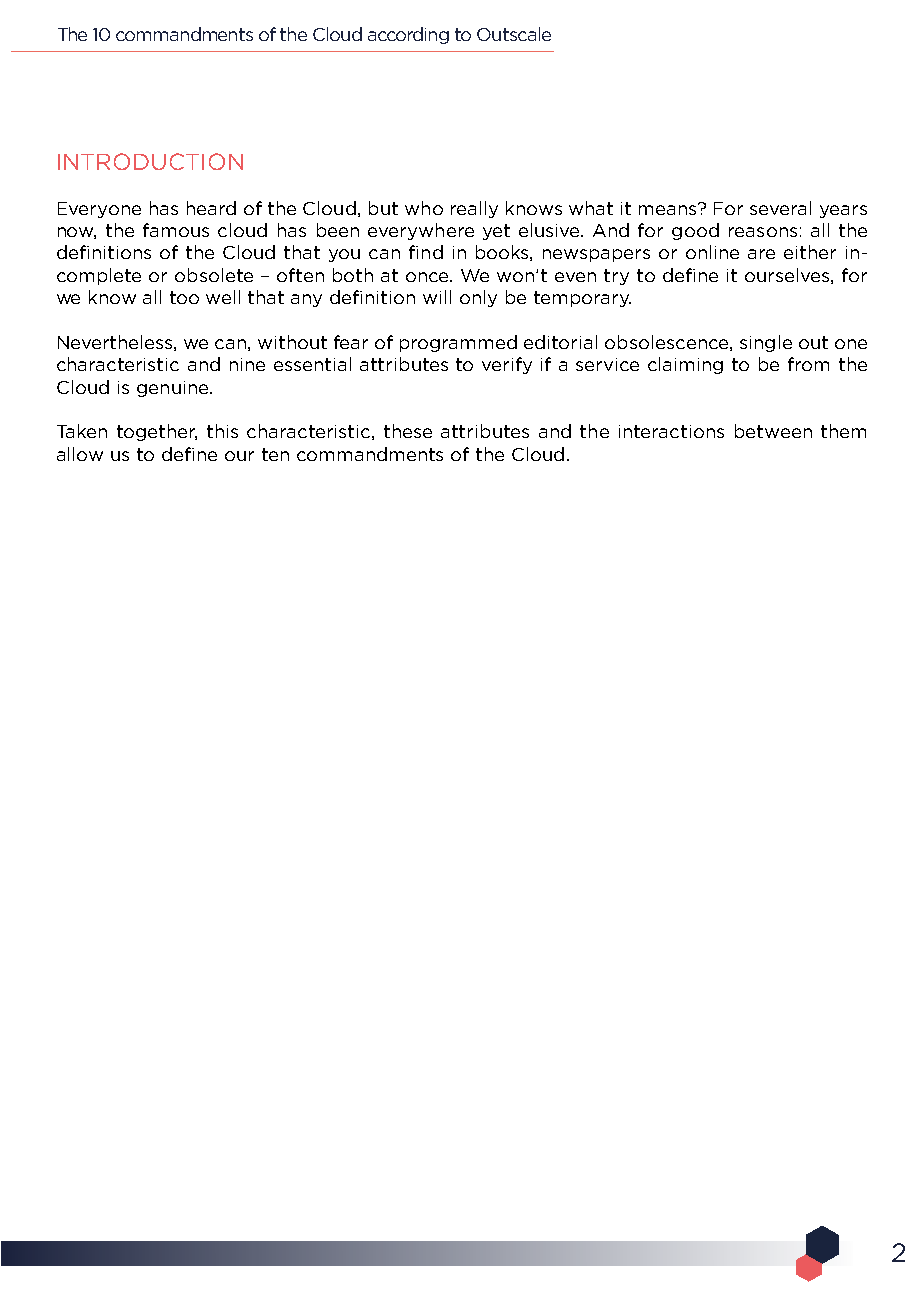  I want to click on single, so click(766, 343).
